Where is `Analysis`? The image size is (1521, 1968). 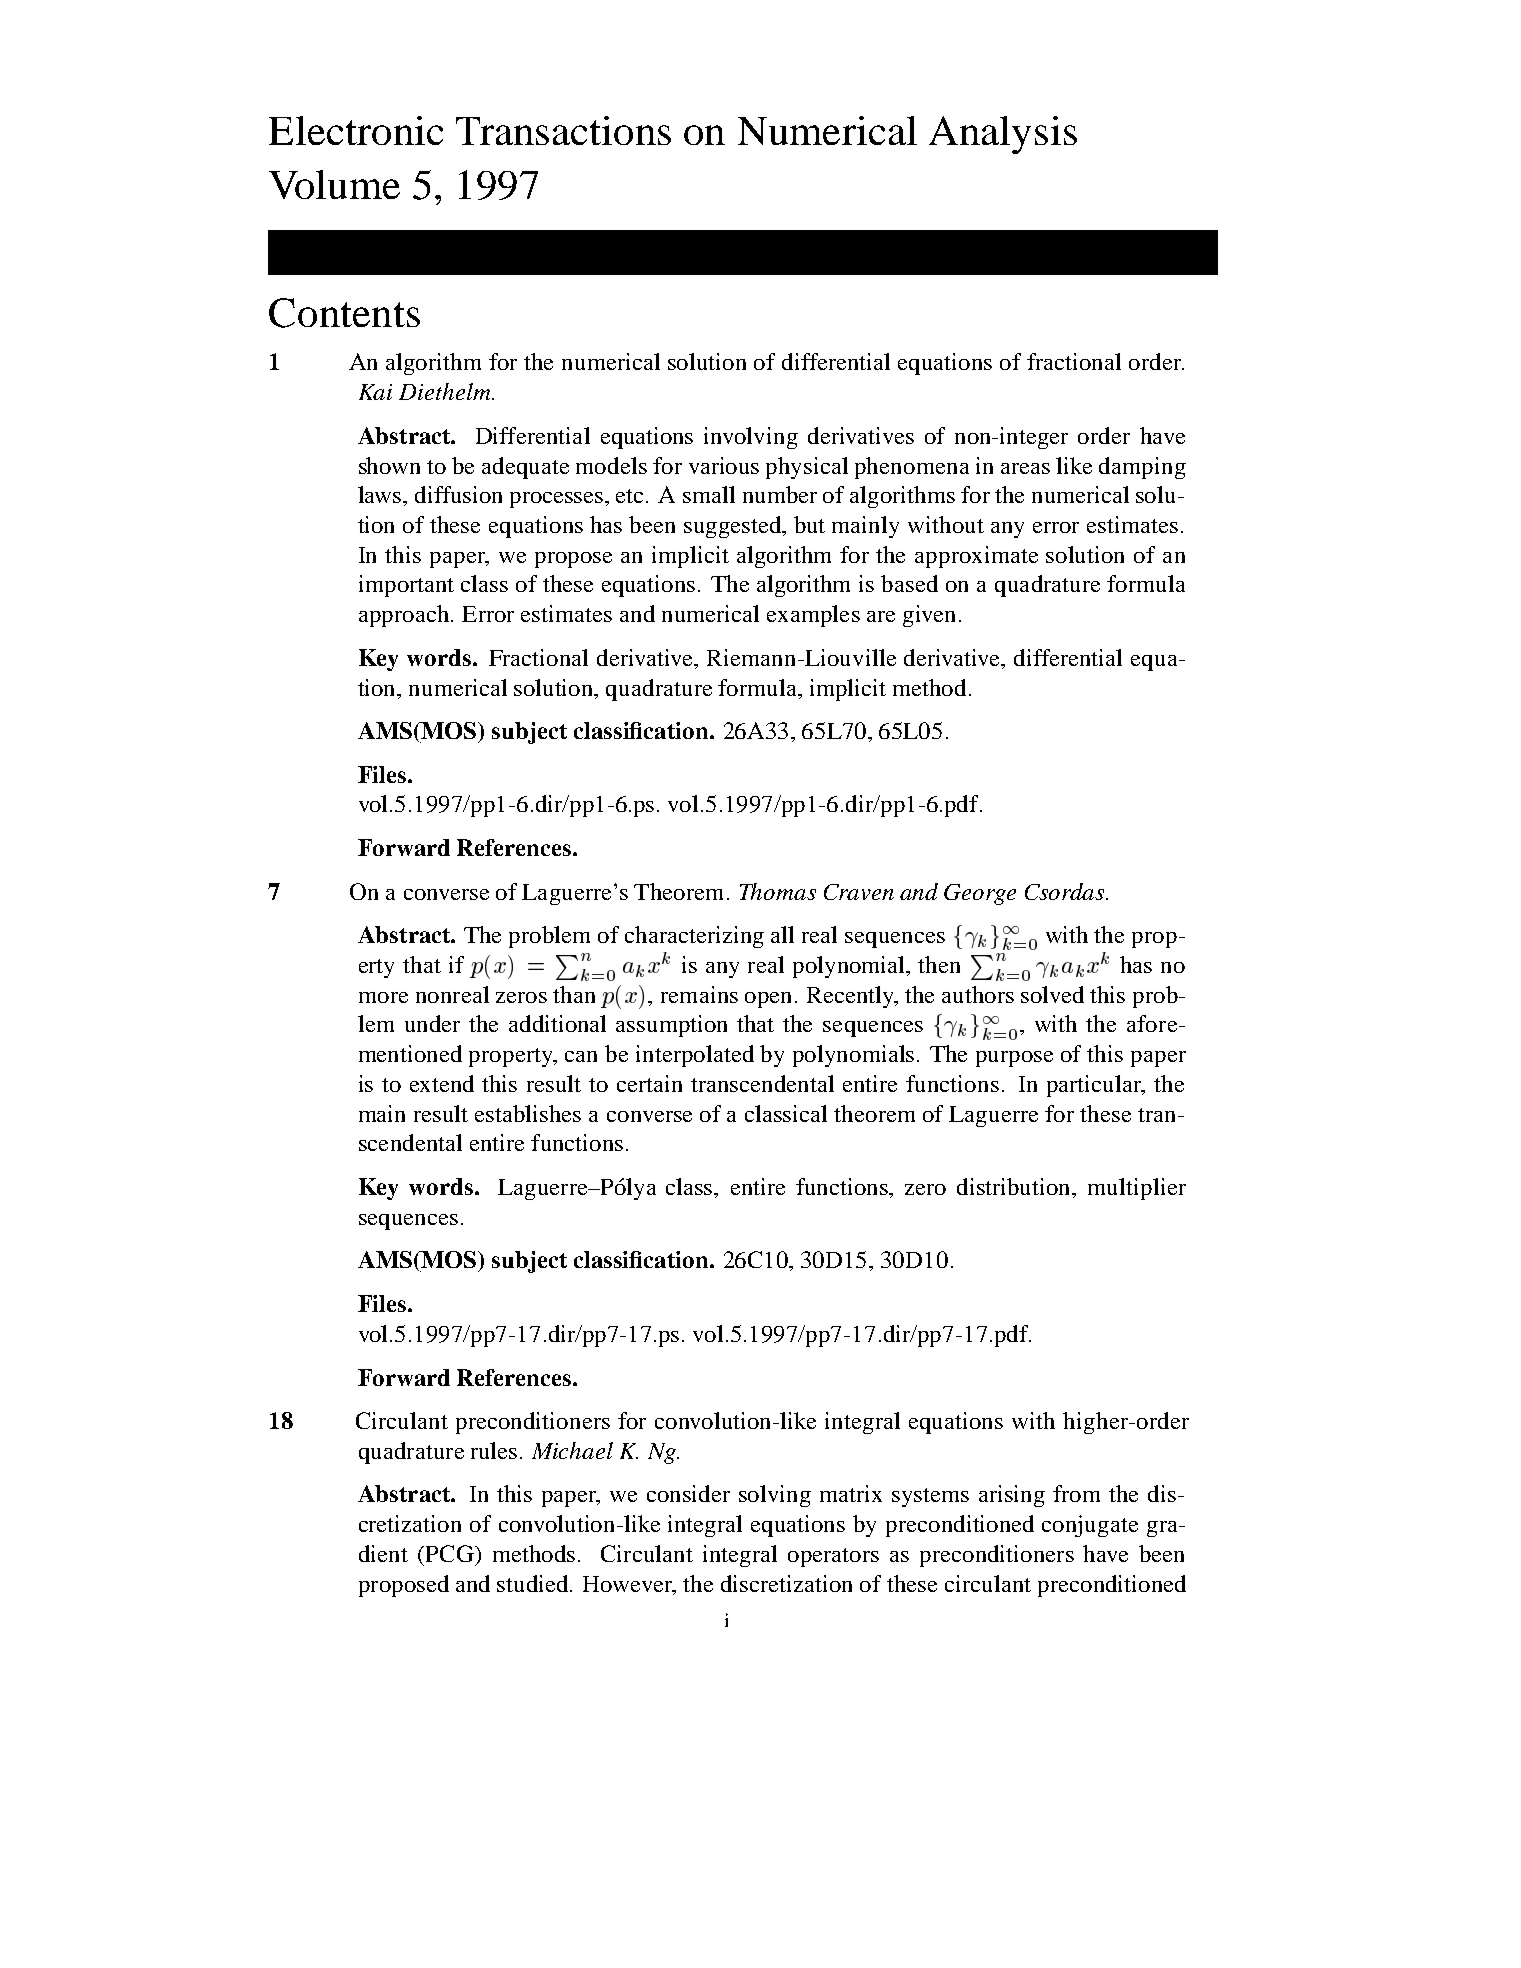
Analysis is located at coordinates (1003, 135).
